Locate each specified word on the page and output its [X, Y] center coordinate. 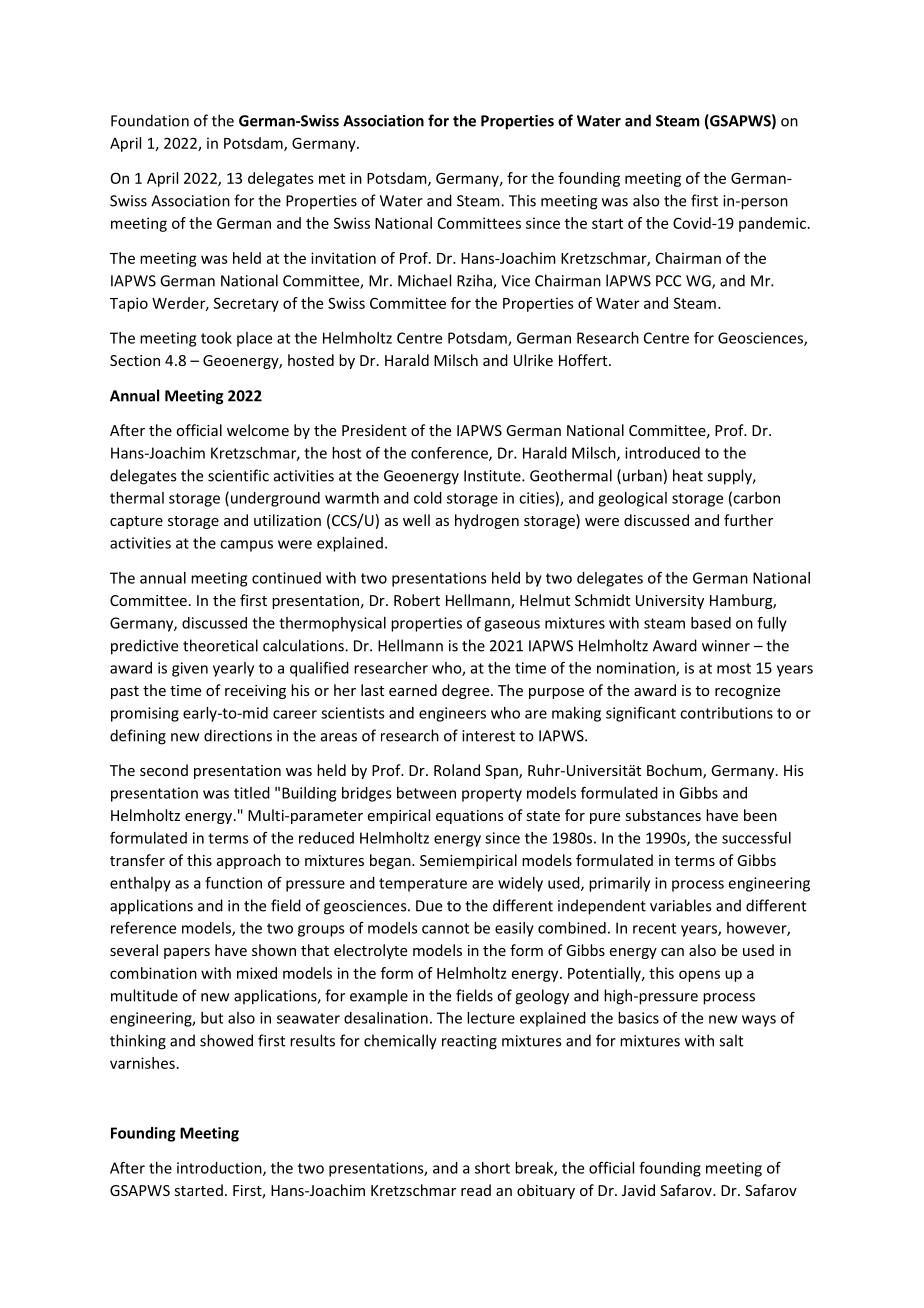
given [190, 669]
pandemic [772, 224]
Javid [638, 1190]
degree [467, 691]
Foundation [150, 120]
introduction [220, 1169]
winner [726, 646]
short [492, 1168]
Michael [424, 280]
